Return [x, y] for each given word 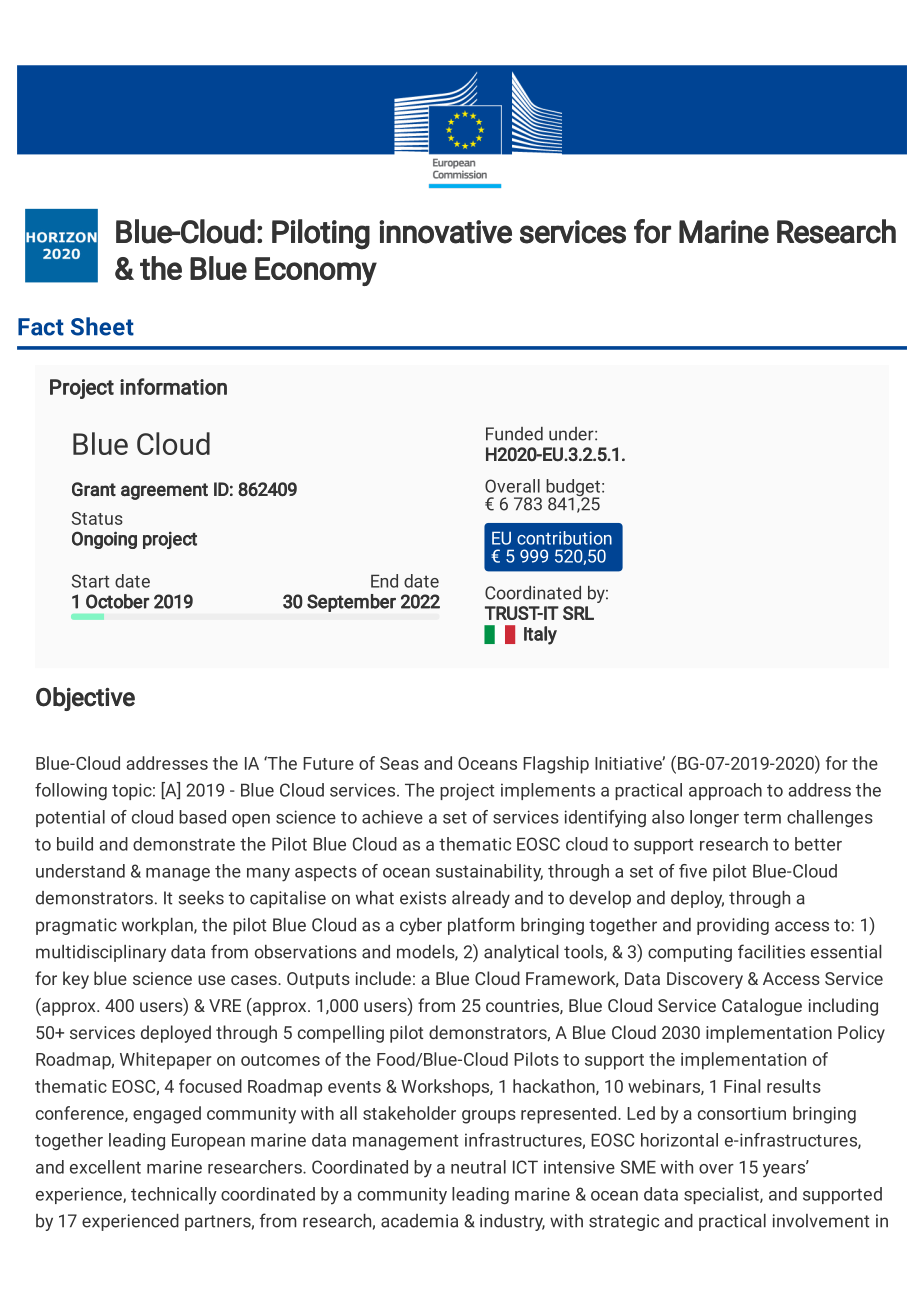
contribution [564, 538]
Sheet [102, 326]
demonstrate [184, 844]
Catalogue [762, 1007]
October [117, 601]
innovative [445, 232]
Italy [540, 635]
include [383, 978]
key [76, 980]
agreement [164, 491]
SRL [578, 613]
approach [725, 791]
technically [174, 1196]
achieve [392, 817]
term [762, 817]
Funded [514, 434]
